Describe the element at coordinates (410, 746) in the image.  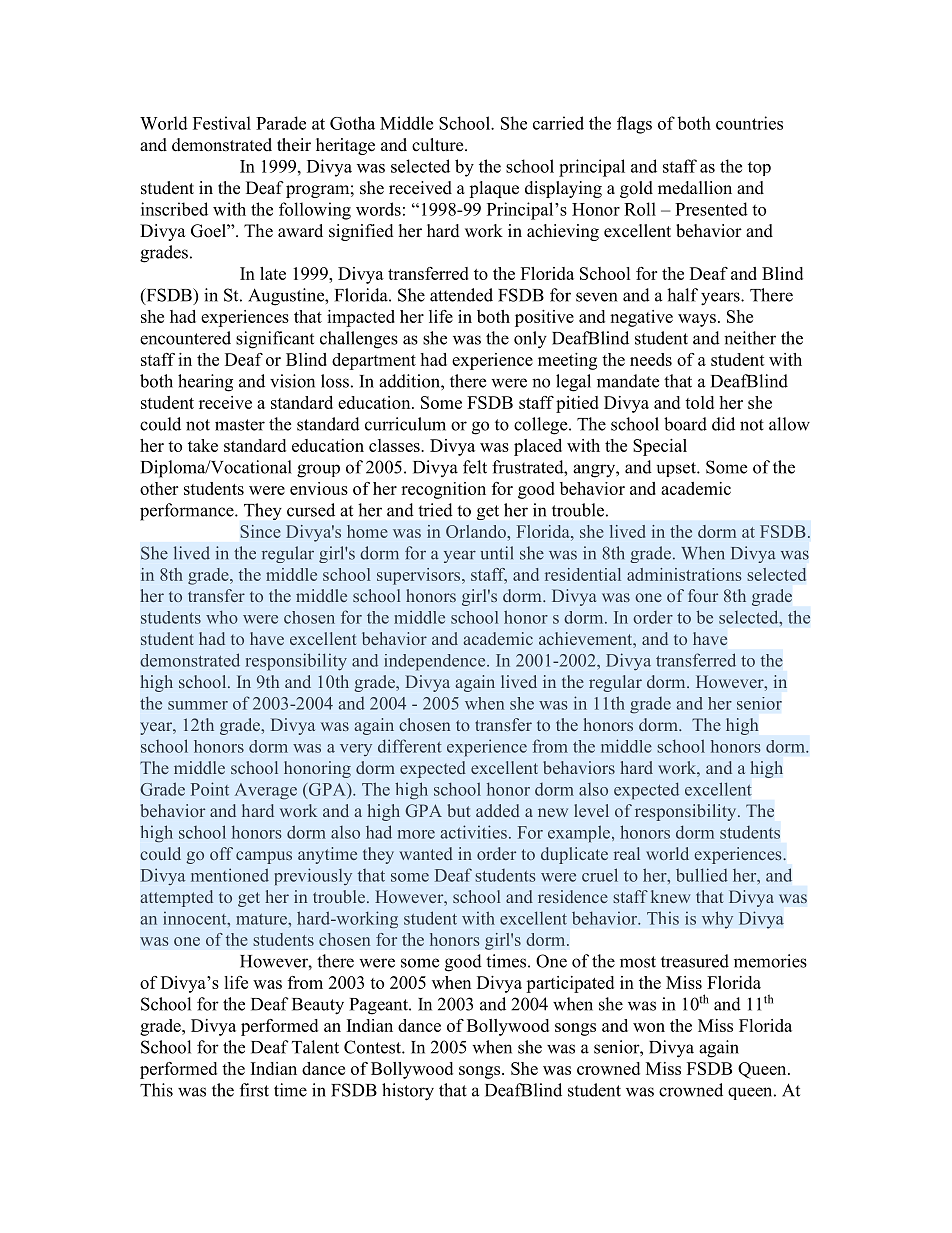
I see `different` at that location.
